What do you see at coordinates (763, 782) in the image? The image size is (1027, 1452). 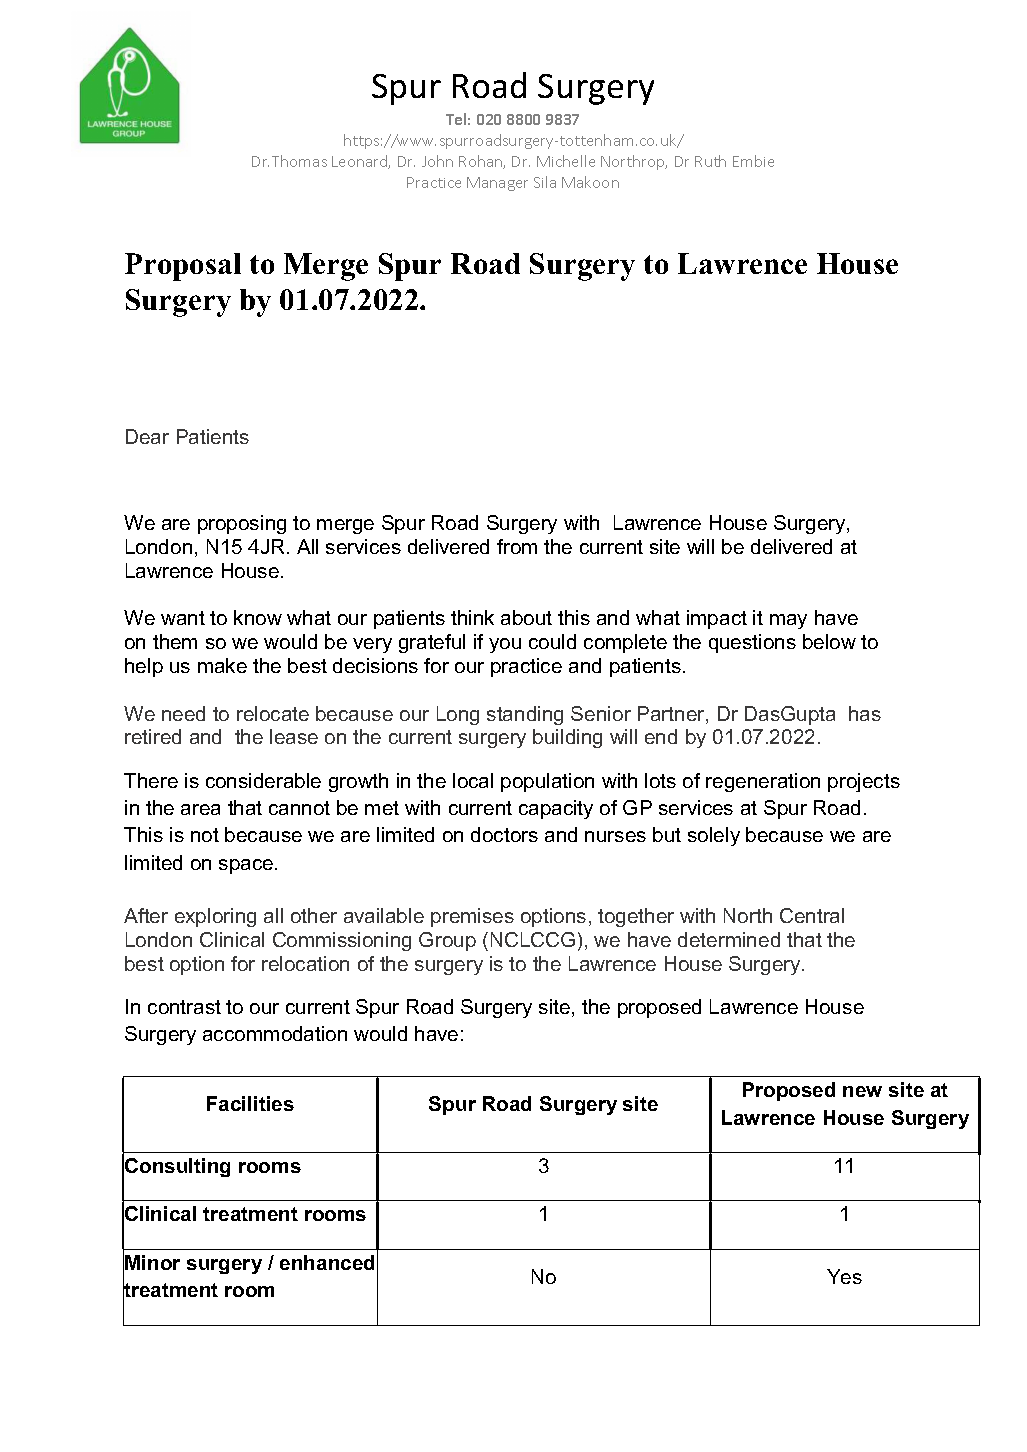 I see `regeneration` at bounding box center [763, 782].
